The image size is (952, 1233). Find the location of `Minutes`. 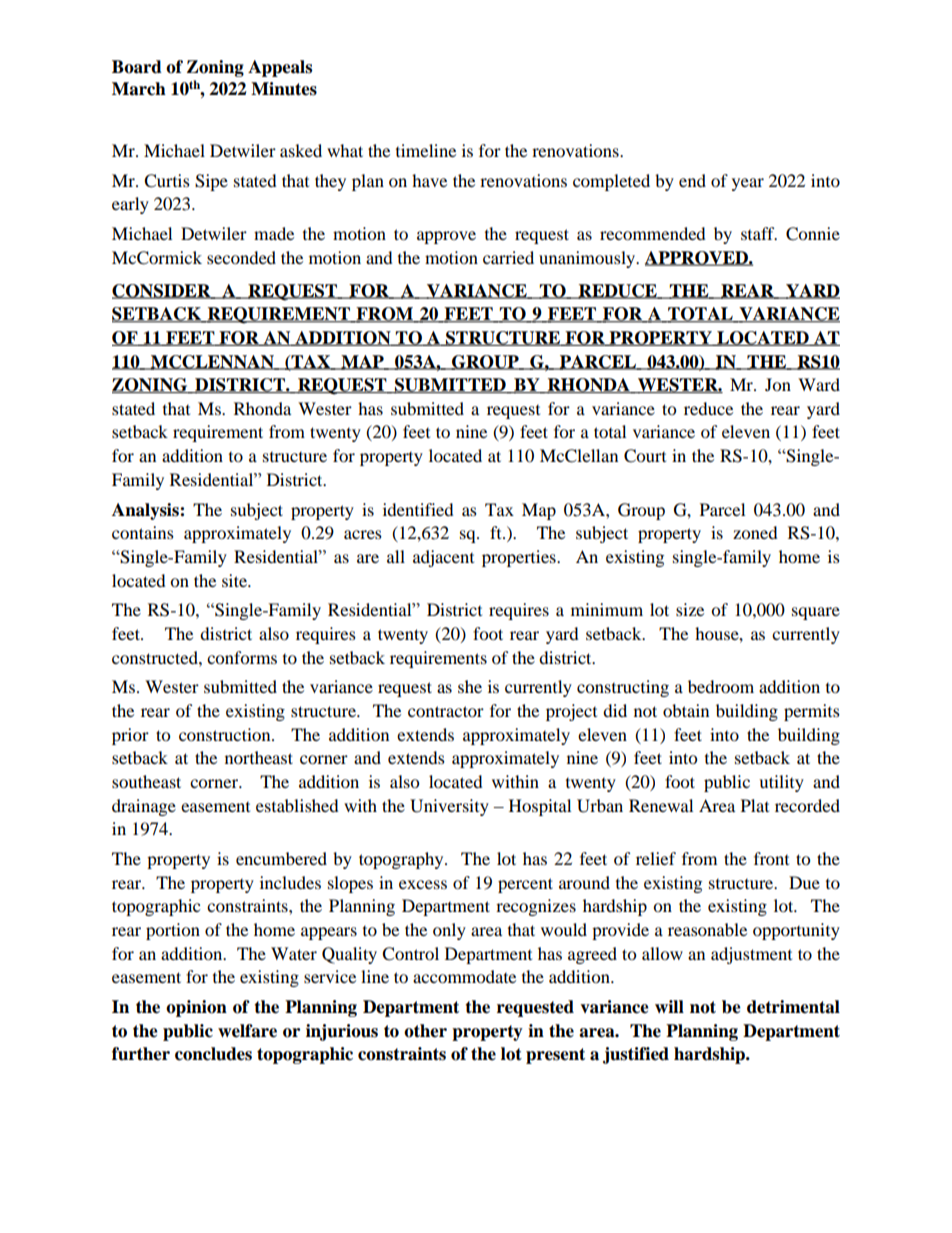

Minutes is located at coordinates (284, 89).
